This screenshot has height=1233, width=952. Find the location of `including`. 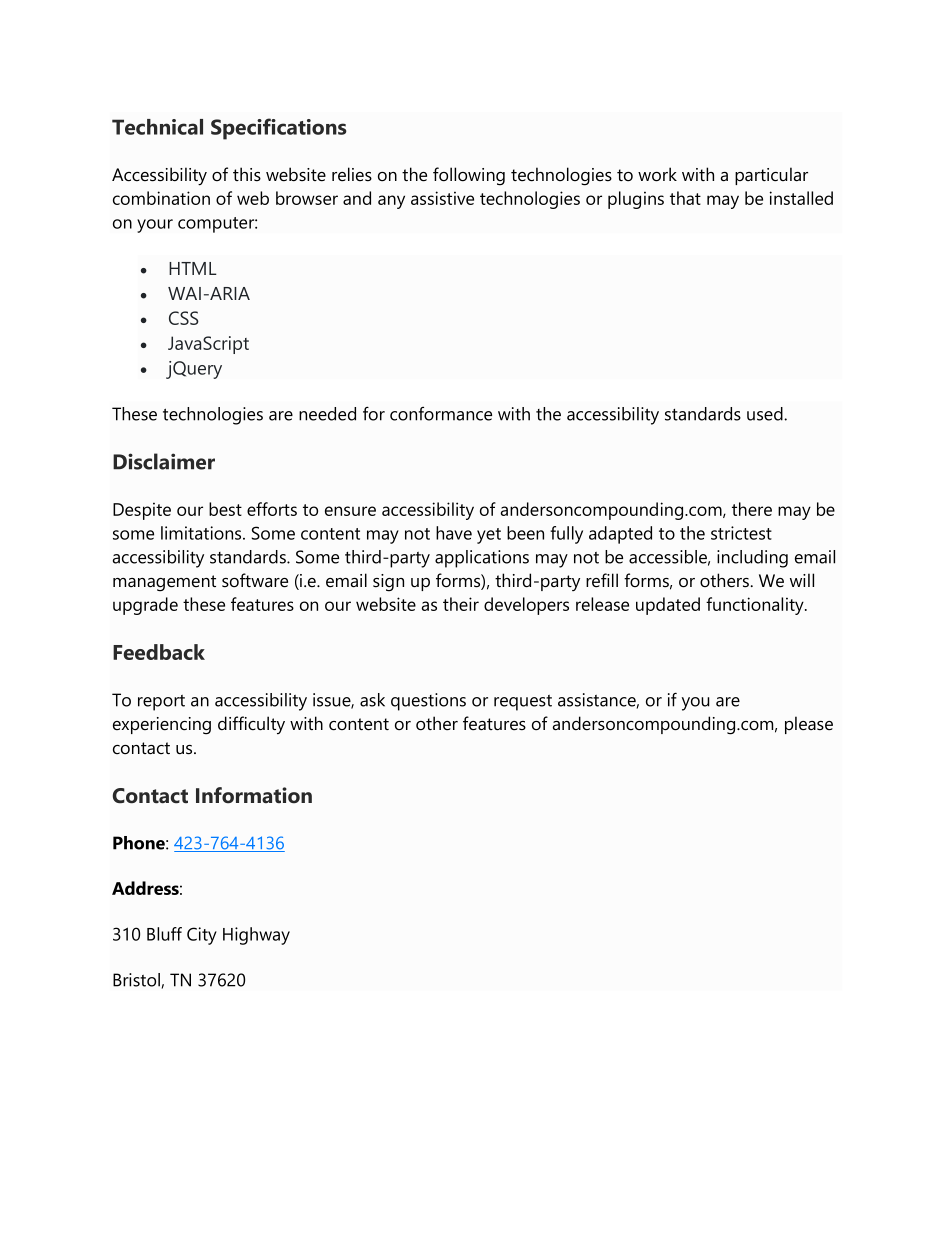

including is located at coordinates (752, 559).
